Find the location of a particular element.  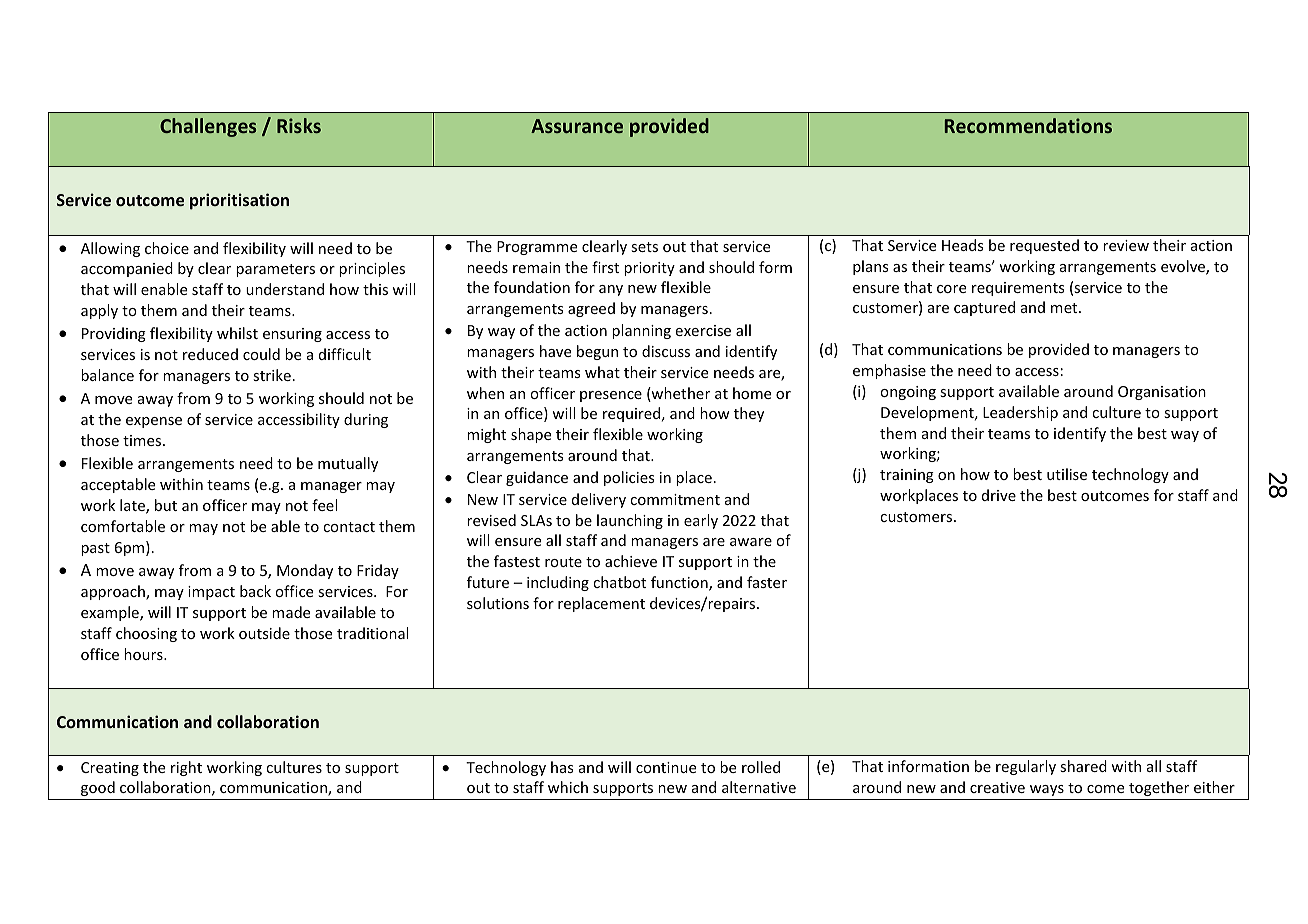

Assurance is located at coordinates (577, 126).
